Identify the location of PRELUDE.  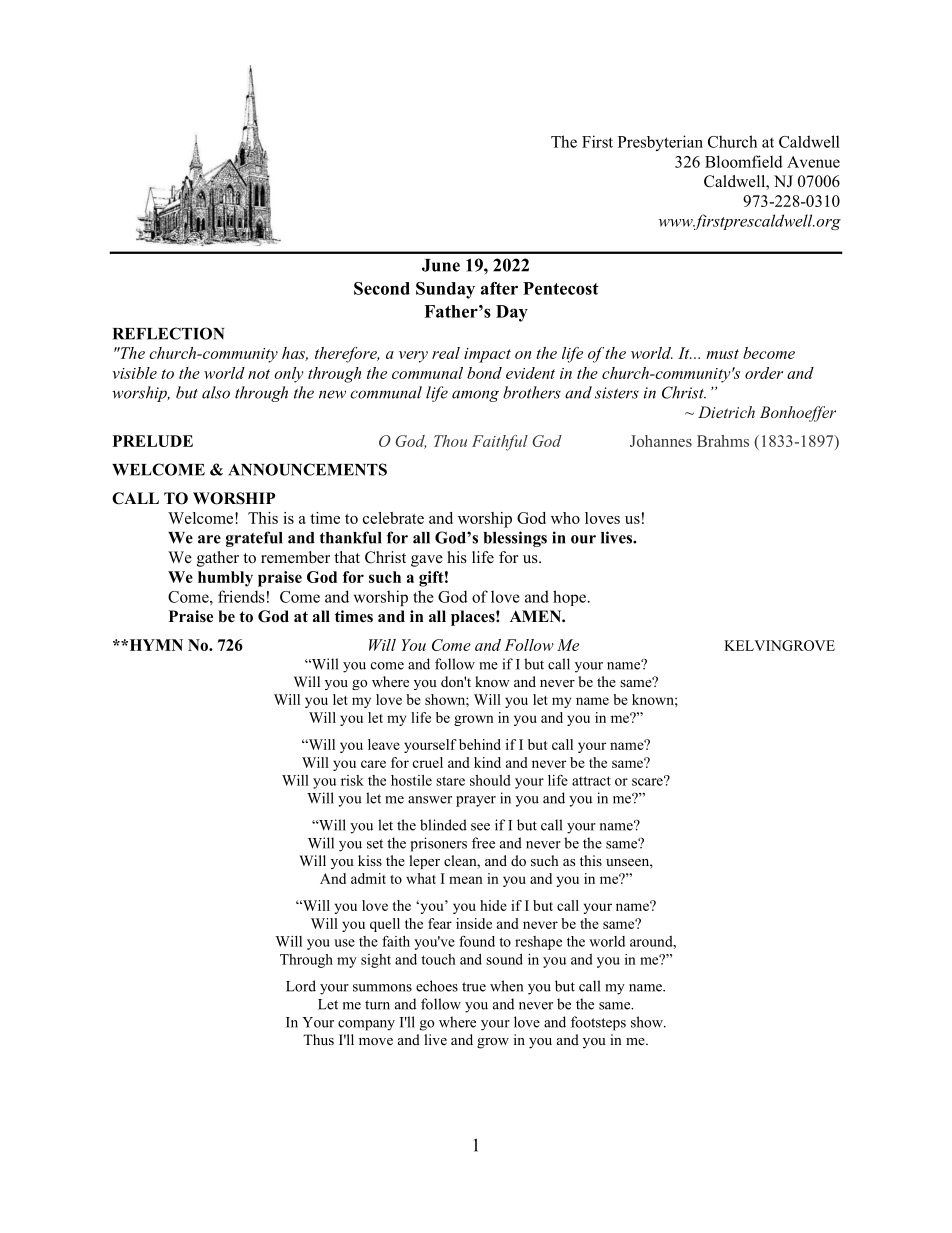
(153, 441).
